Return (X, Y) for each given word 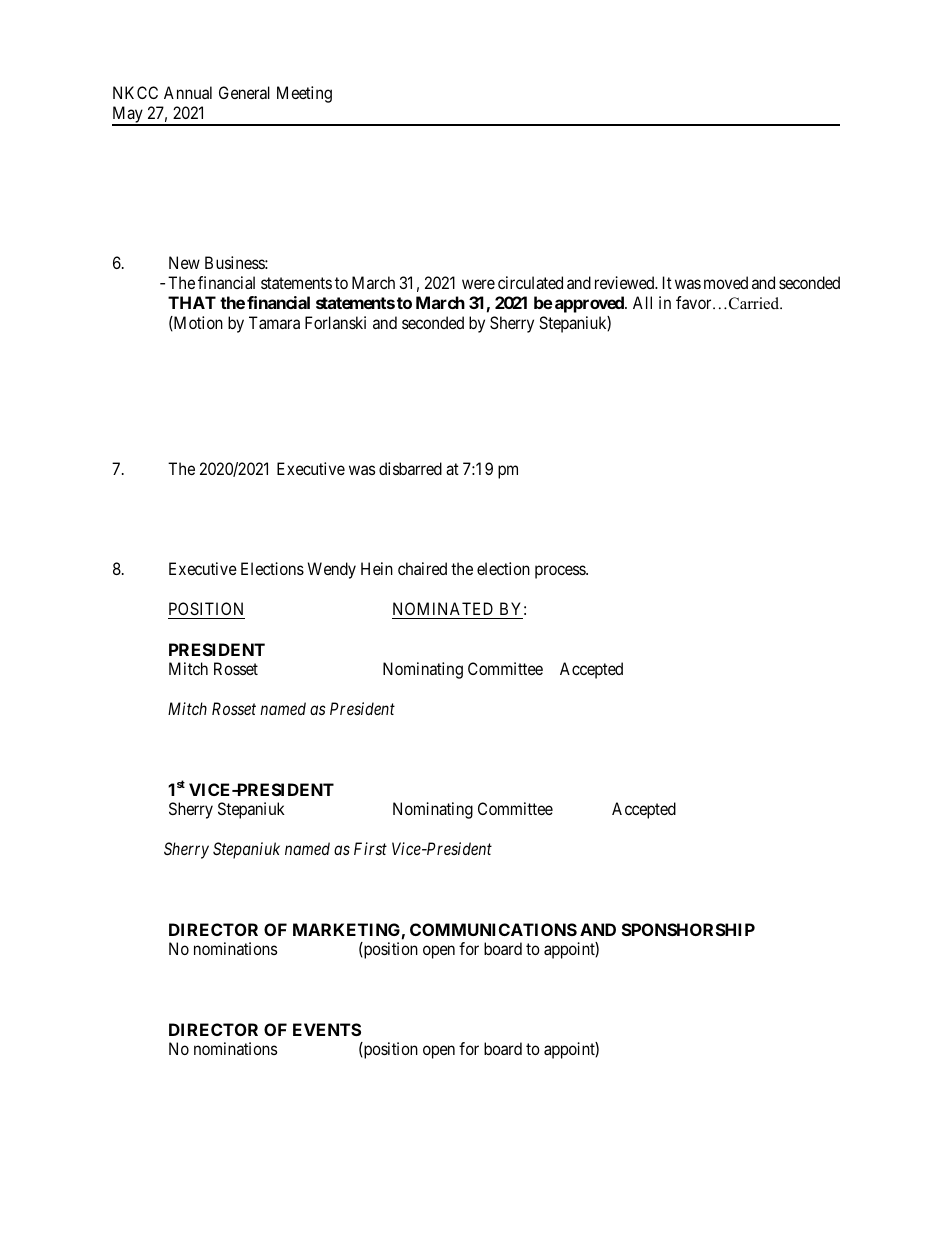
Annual (188, 92)
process (561, 572)
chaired (422, 568)
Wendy (332, 570)
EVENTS (327, 1029)
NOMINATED (444, 610)
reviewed (626, 282)
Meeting (304, 94)
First (370, 848)
